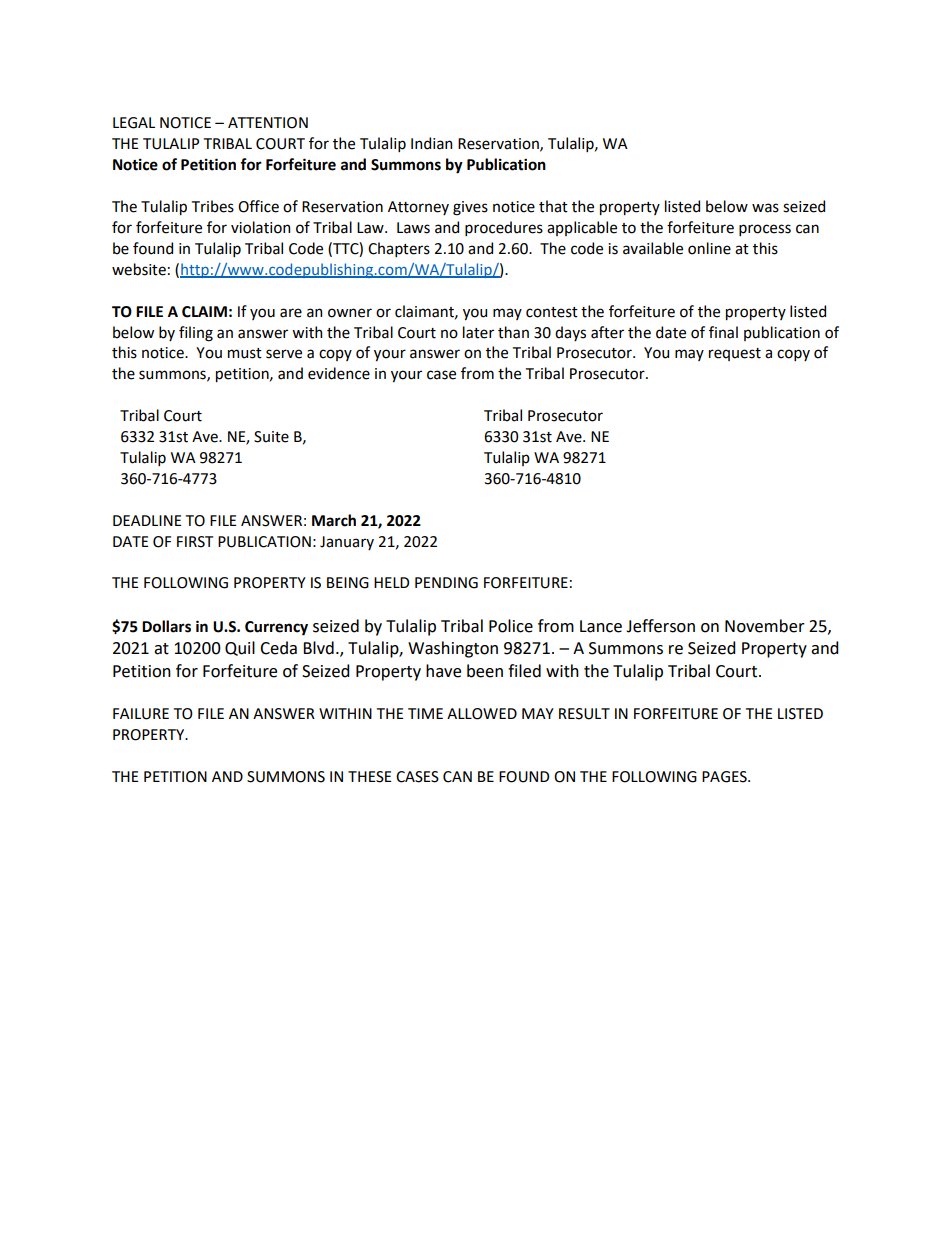 The width and height of the image is (952, 1233). Describe the element at coordinates (723, 332) in the image. I see `final` at that location.
